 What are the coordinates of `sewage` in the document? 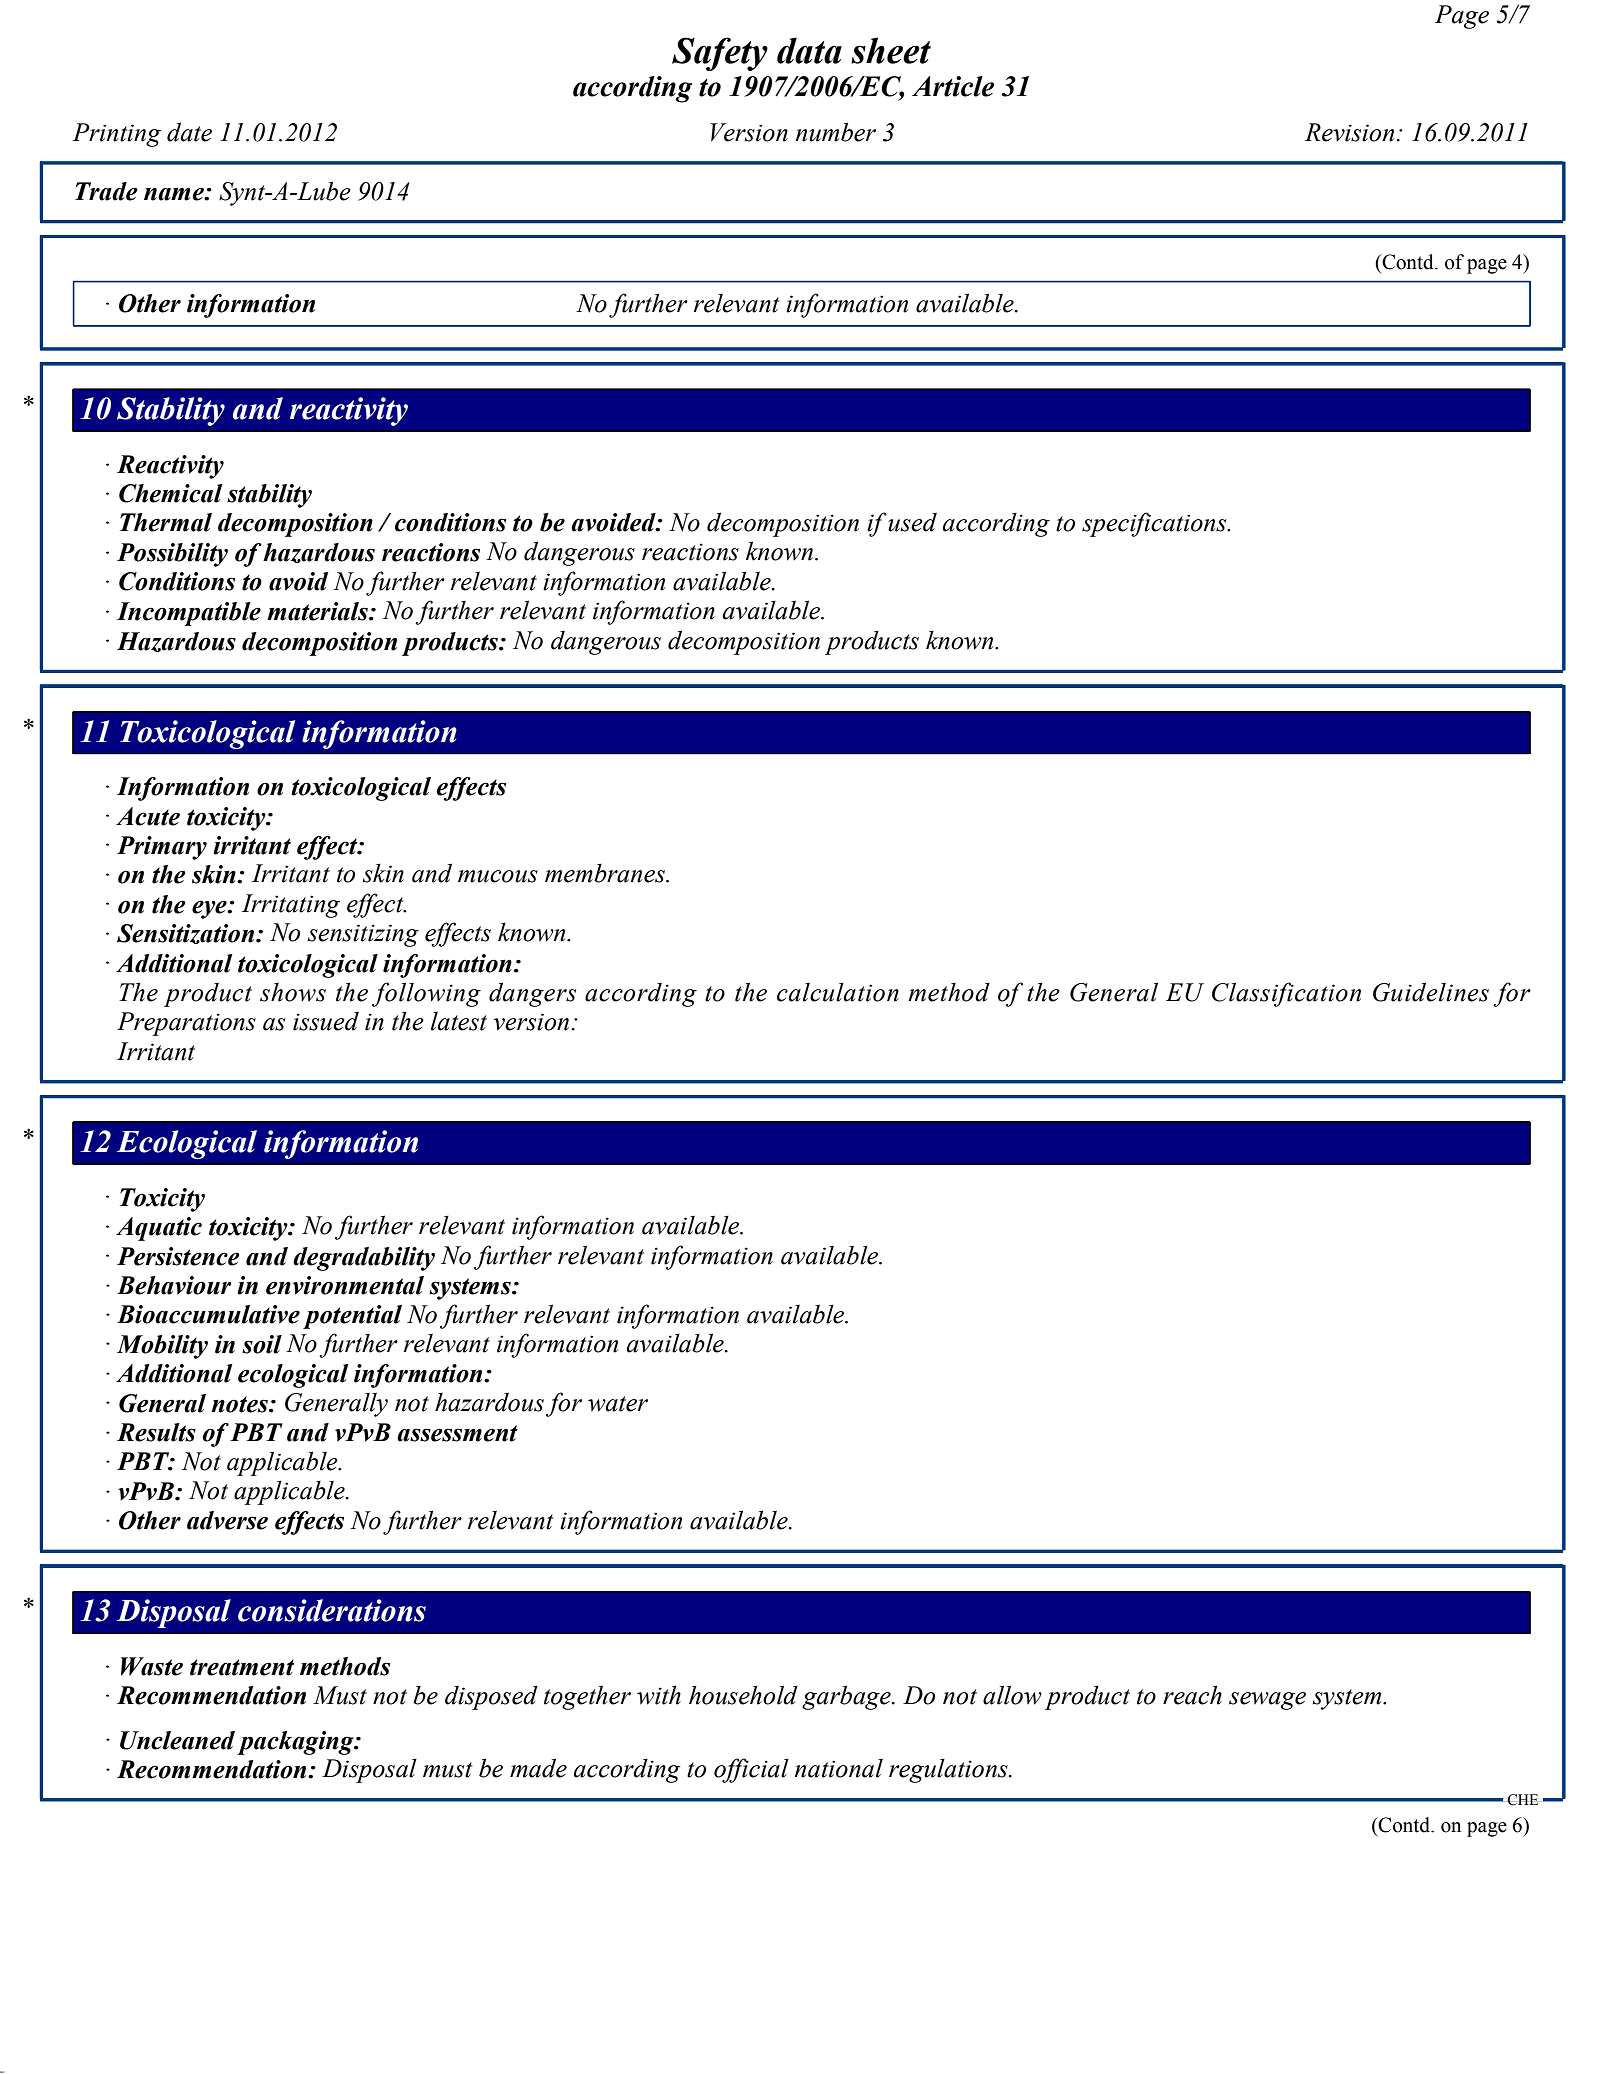 It's located at (1267, 1701).
